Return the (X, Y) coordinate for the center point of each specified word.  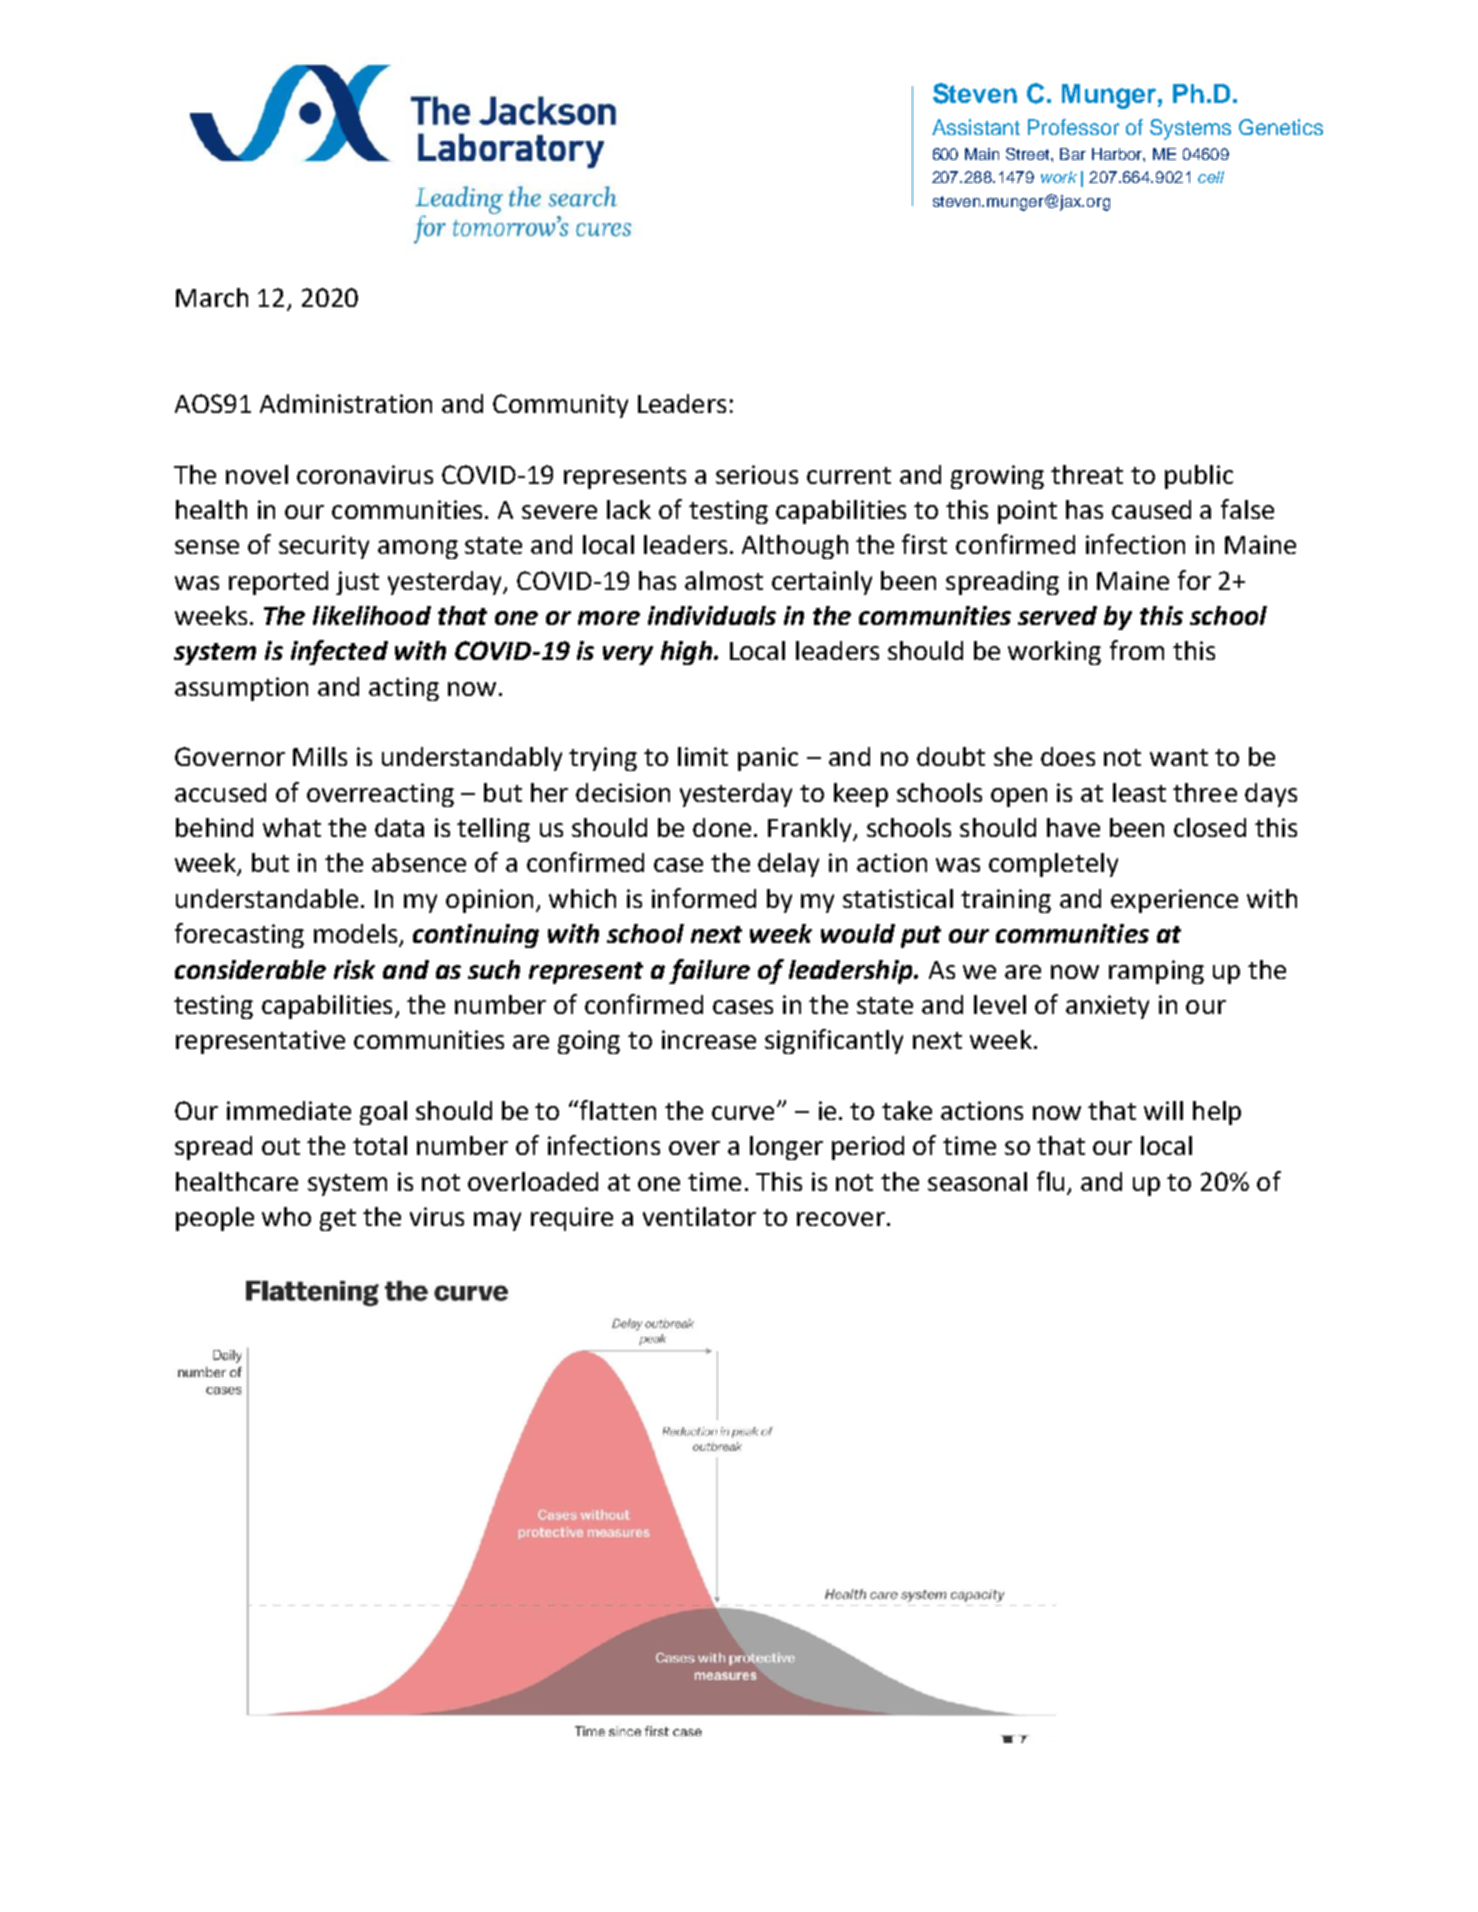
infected (339, 652)
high (686, 653)
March (212, 297)
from (1137, 650)
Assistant (976, 127)
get (338, 1220)
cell (1211, 177)
